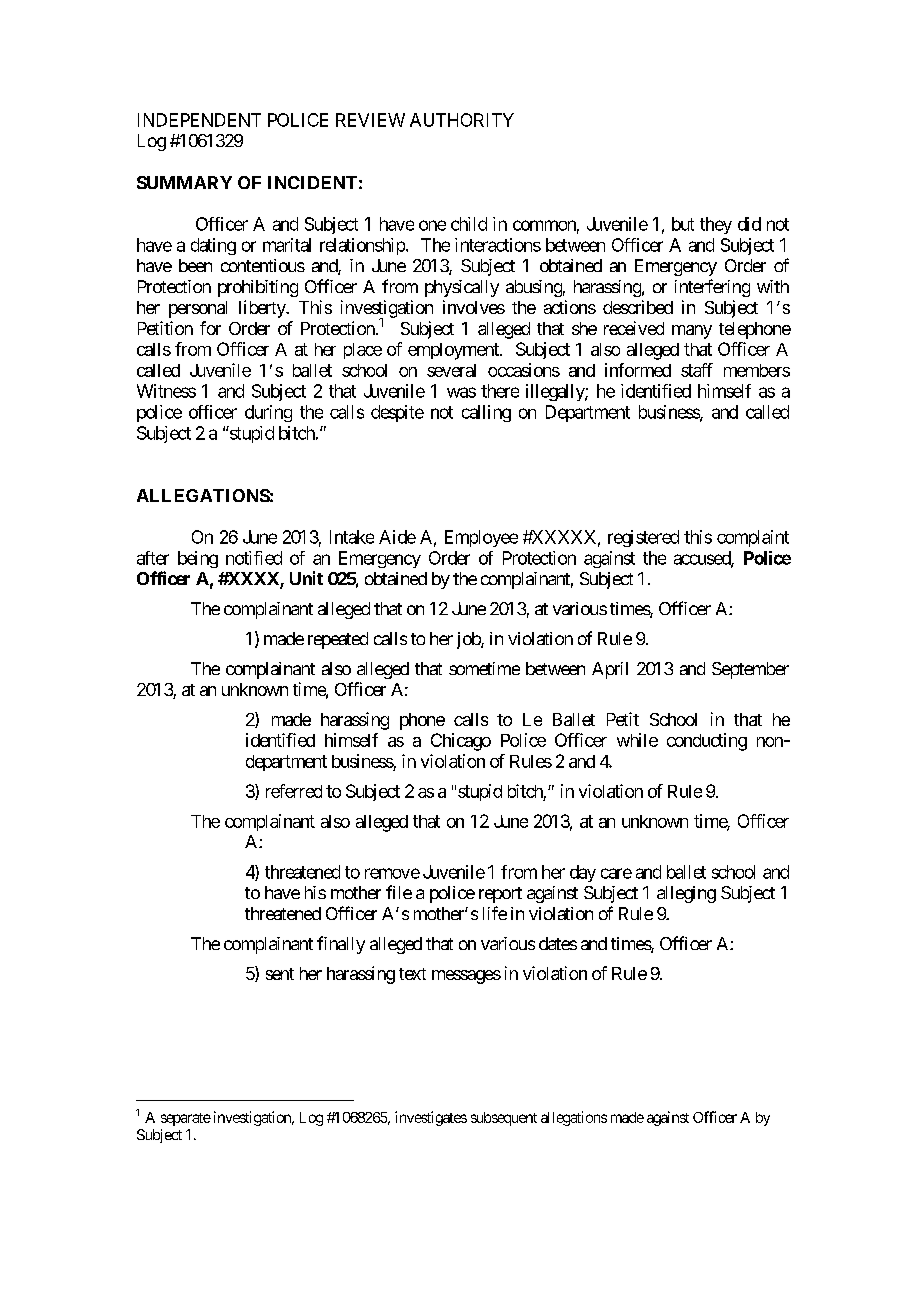  I want to click on accused, so click(703, 559).
